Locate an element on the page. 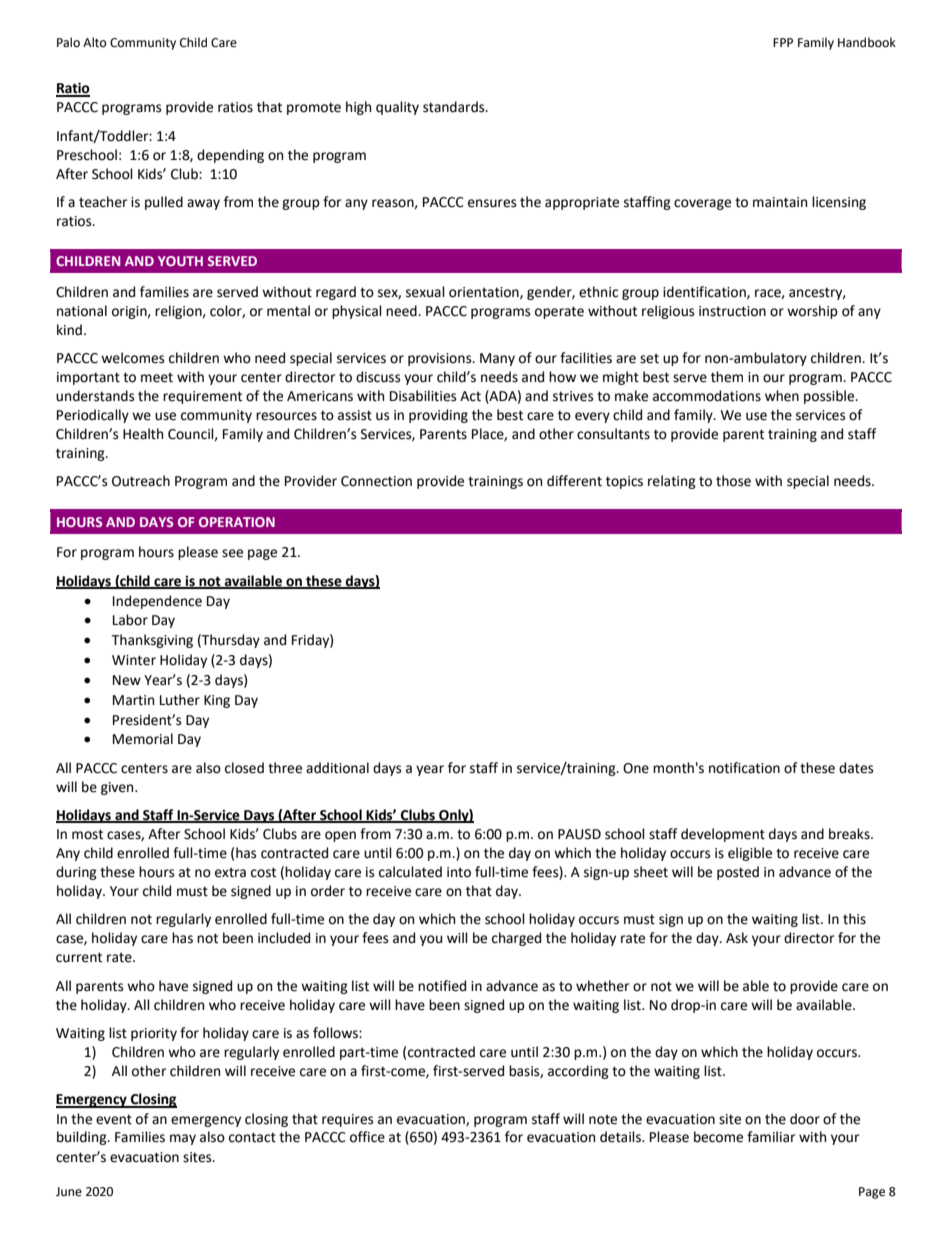  standards is located at coordinates (455, 107).
